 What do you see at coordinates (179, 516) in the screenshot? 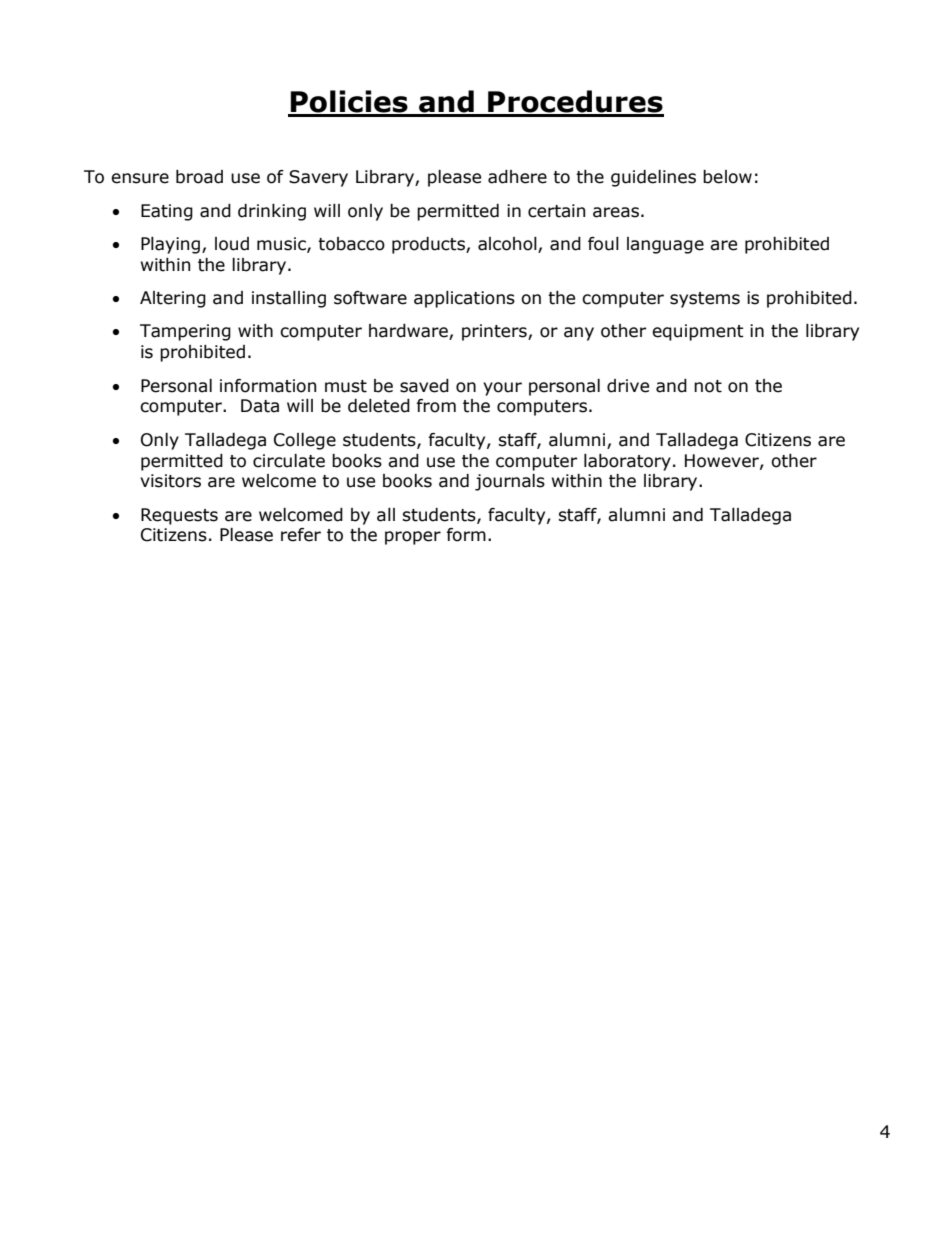
I see `Requests` at bounding box center [179, 516].
